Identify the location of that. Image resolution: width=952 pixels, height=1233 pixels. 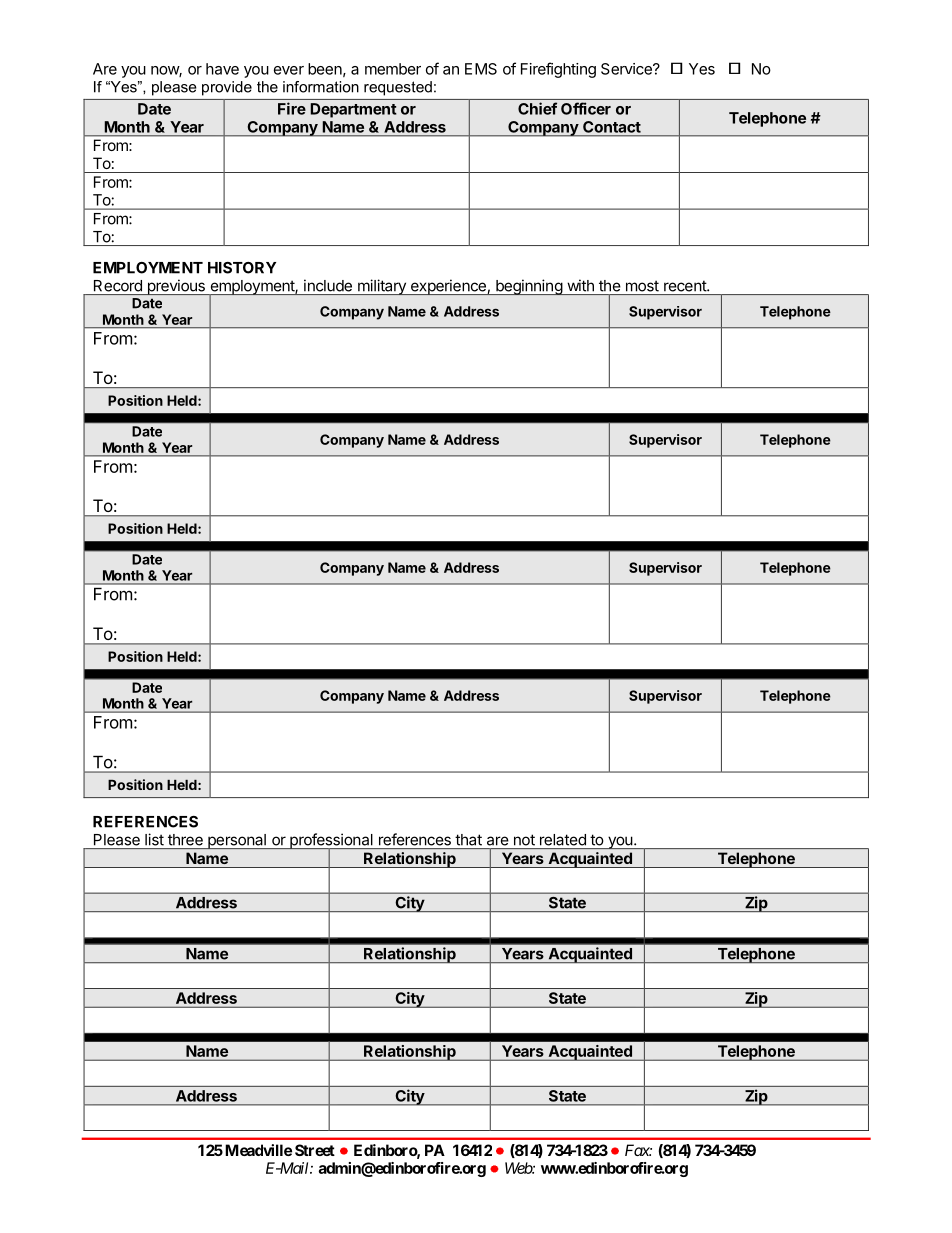
(468, 840).
